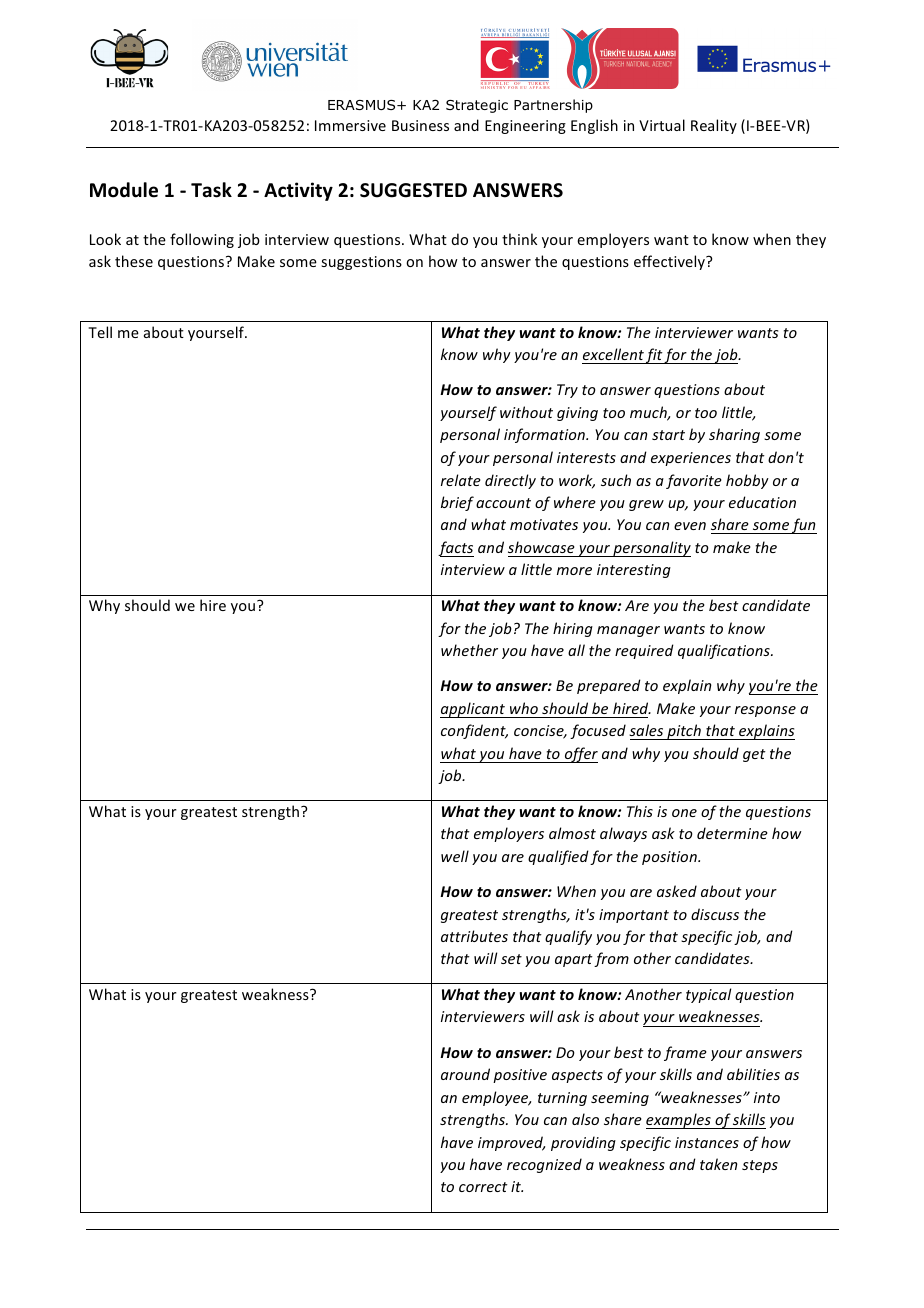 This screenshot has width=924, height=1308. Describe the element at coordinates (714, 126) in the screenshot. I see `Reality` at that location.
